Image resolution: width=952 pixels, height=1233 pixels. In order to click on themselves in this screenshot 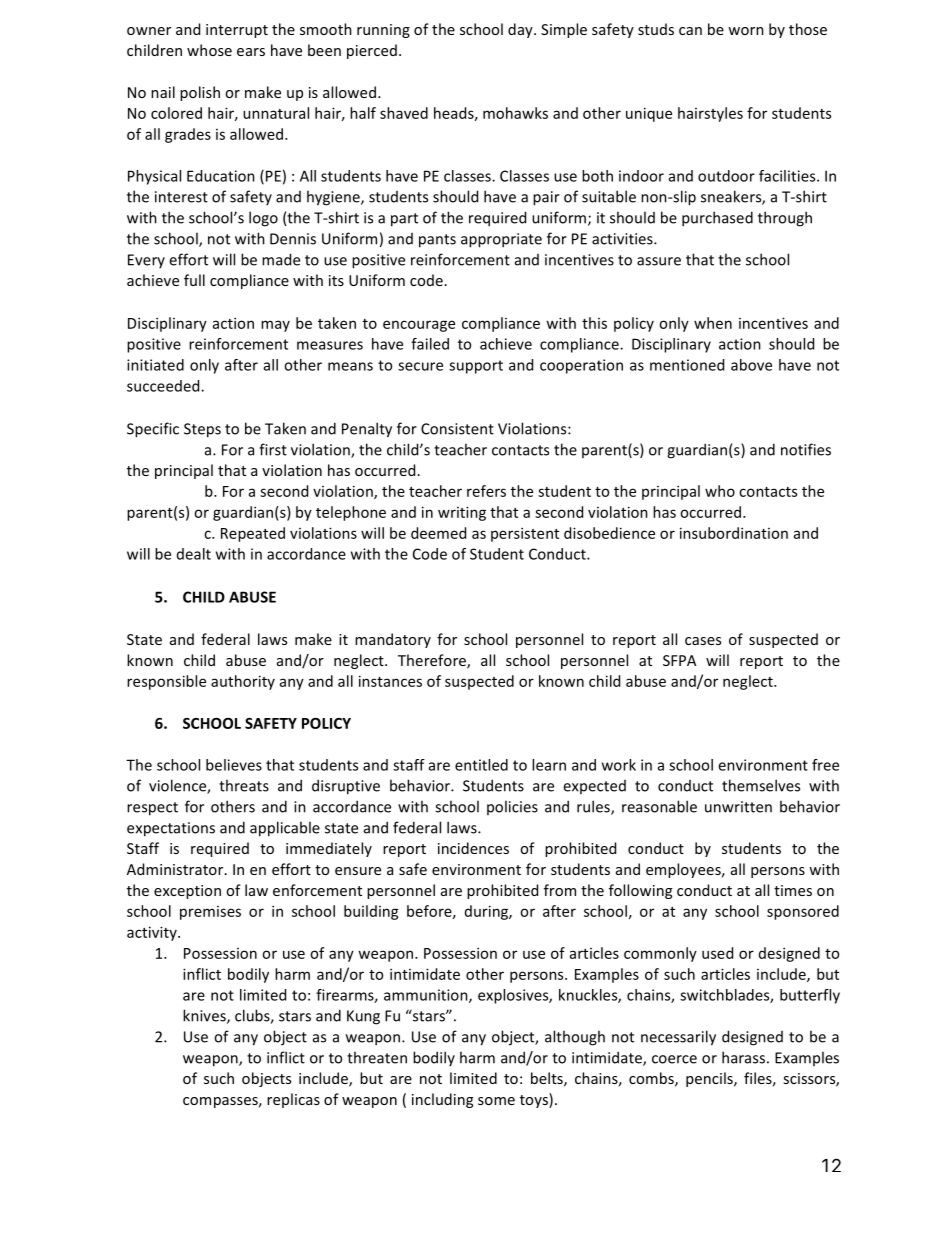, I will do `click(761, 785)`.
